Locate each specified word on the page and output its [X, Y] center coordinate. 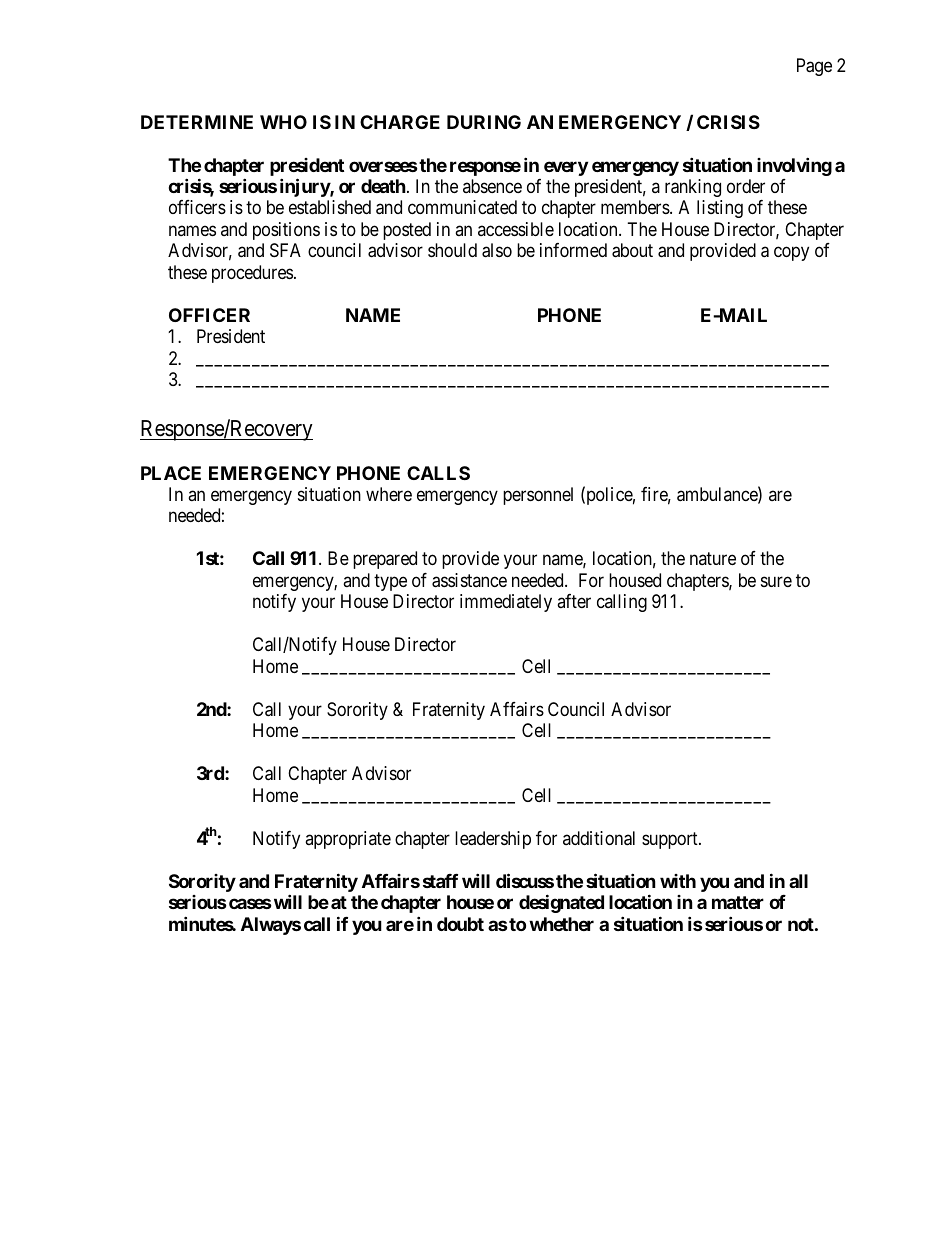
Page [814, 67]
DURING [484, 122]
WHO [283, 122]
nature [713, 558]
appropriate [348, 840]
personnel [538, 496]
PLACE [171, 473]
